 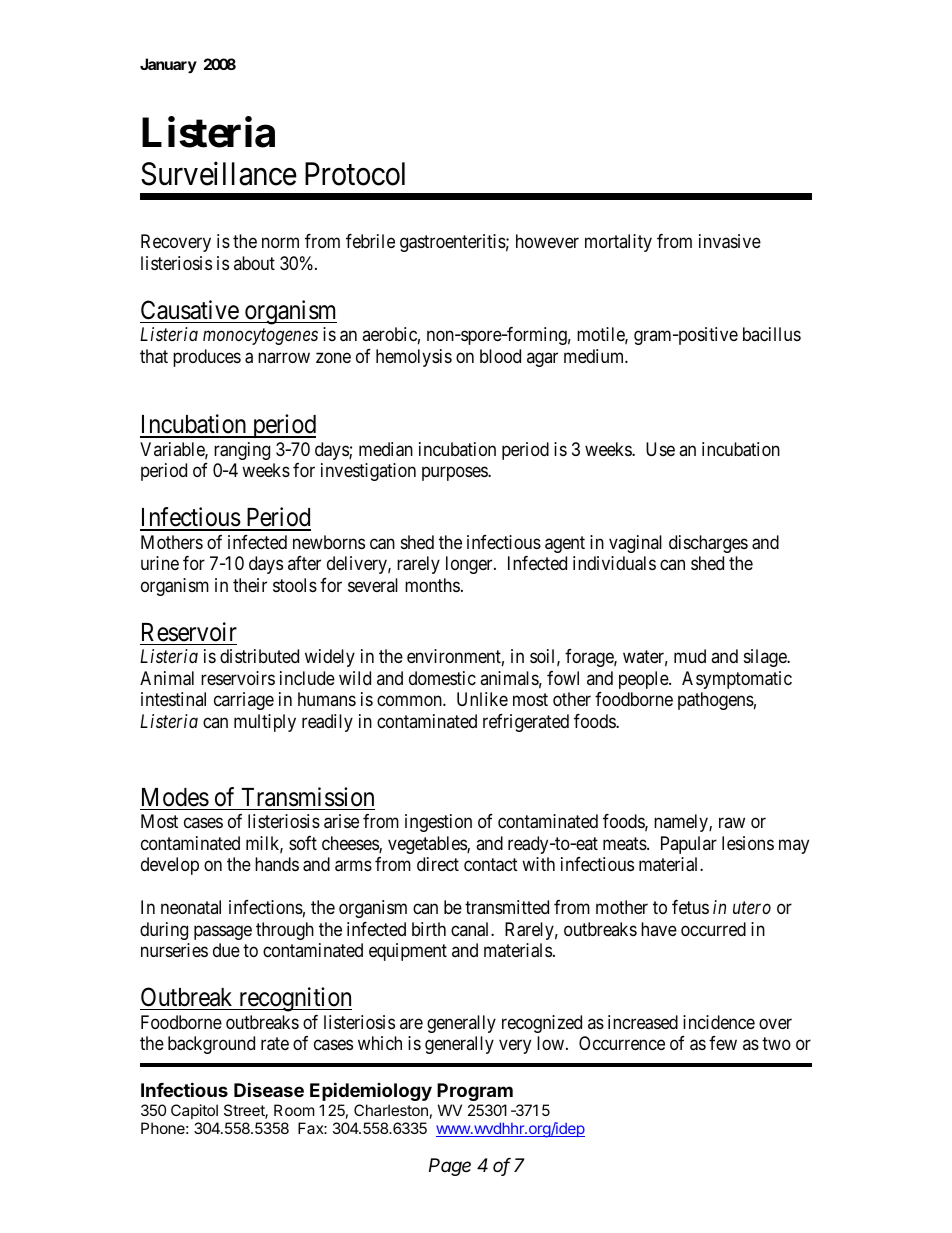 I want to click on January, so click(x=168, y=65).
